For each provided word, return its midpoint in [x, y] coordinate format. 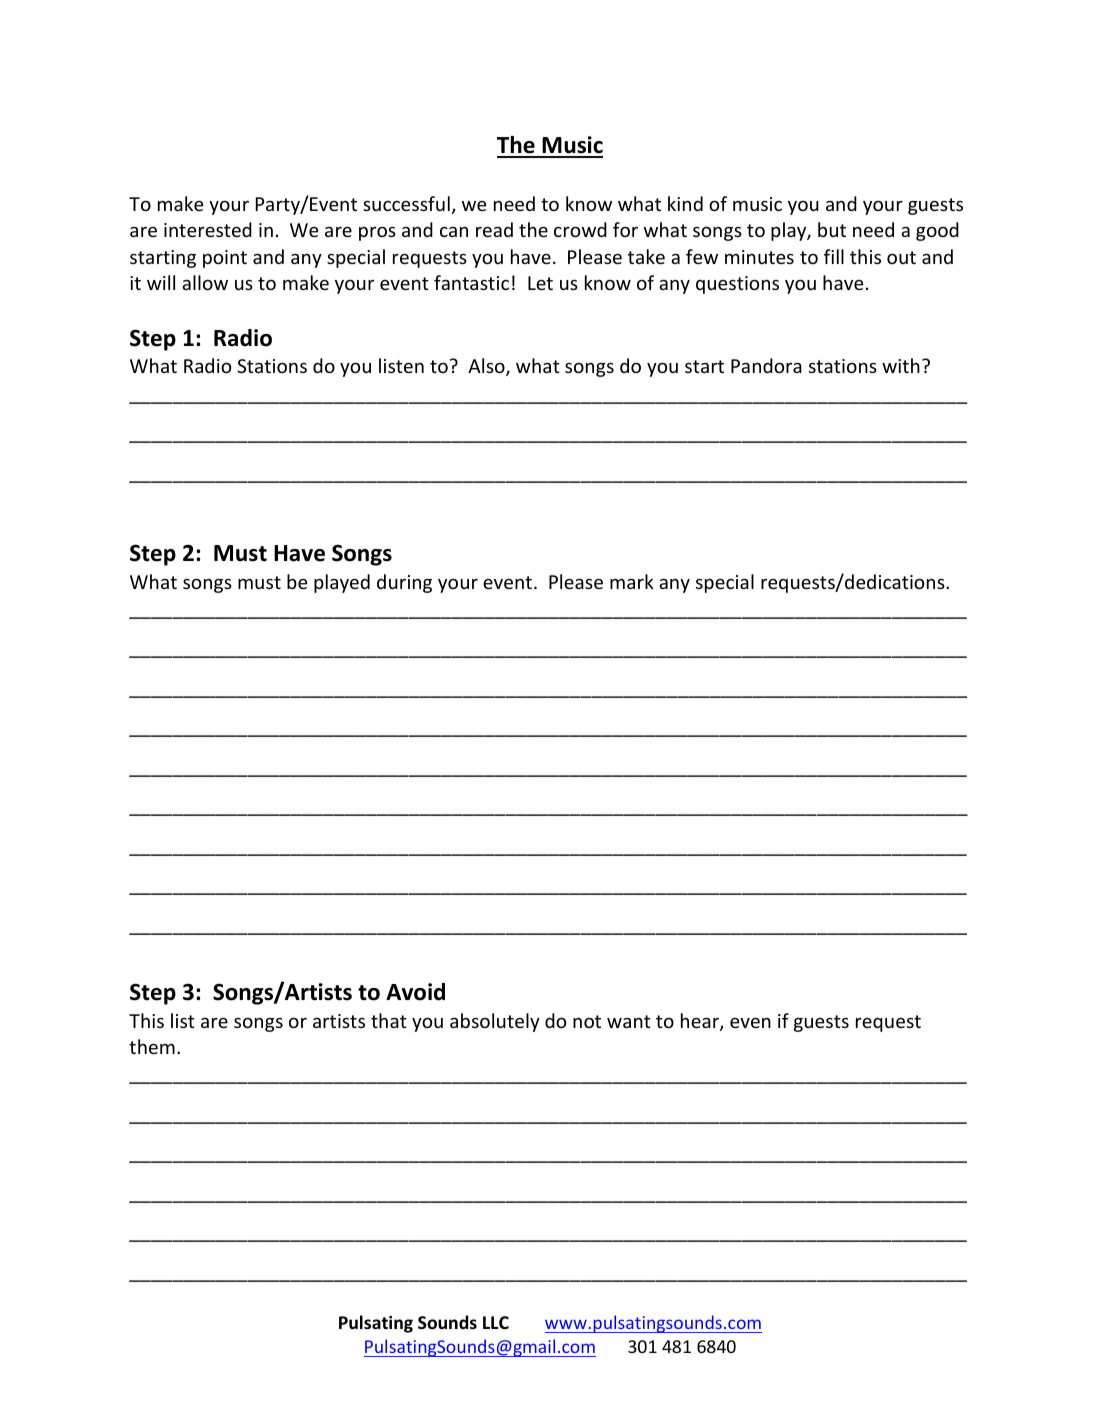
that [389, 1020]
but [832, 229]
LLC [496, 1322]
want [629, 1021]
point [225, 259]
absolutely [495, 1022]
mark [632, 581]
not [587, 1021]
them [152, 1046]
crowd [580, 229]
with [901, 365]
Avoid [415, 992]
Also [487, 367]
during [404, 583]
